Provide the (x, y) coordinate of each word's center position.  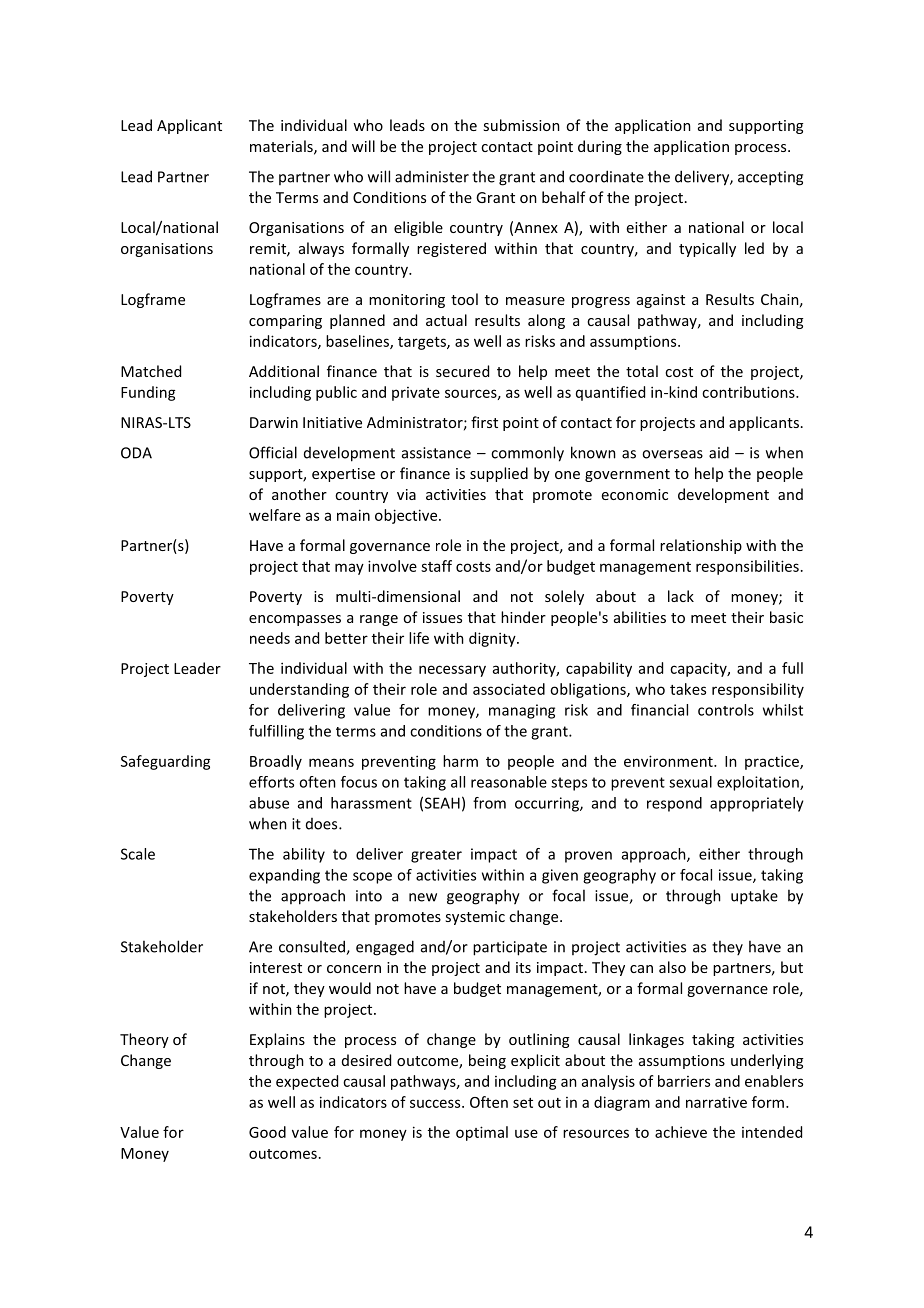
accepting (770, 178)
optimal (482, 1133)
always (321, 249)
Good (267, 1132)
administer (432, 177)
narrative (716, 1102)
